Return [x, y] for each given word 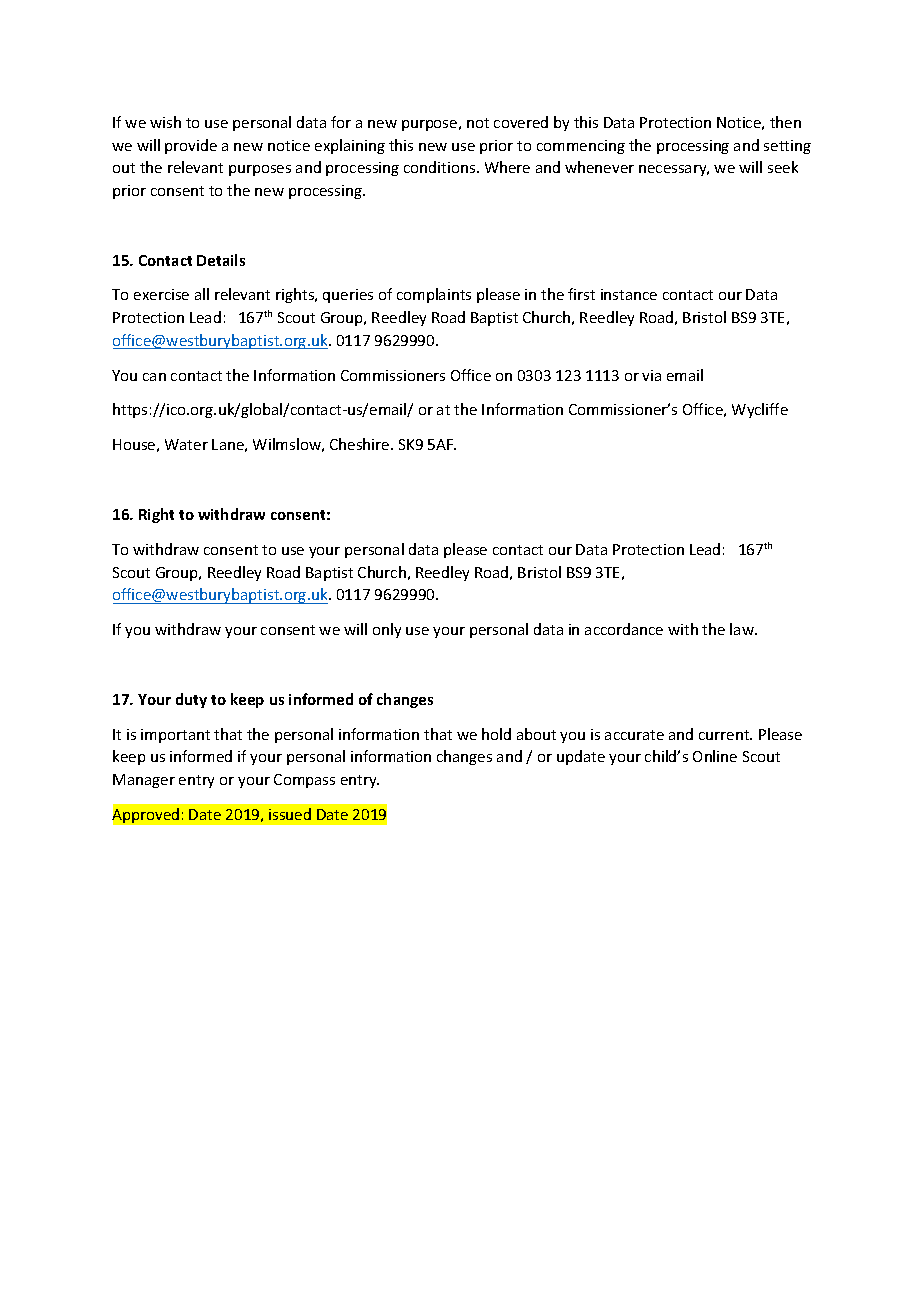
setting [787, 147]
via [651, 375]
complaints [434, 295]
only [387, 630]
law [743, 629]
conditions [441, 167]
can [154, 377]
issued [290, 814]
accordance [624, 629]
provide [191, 146]
